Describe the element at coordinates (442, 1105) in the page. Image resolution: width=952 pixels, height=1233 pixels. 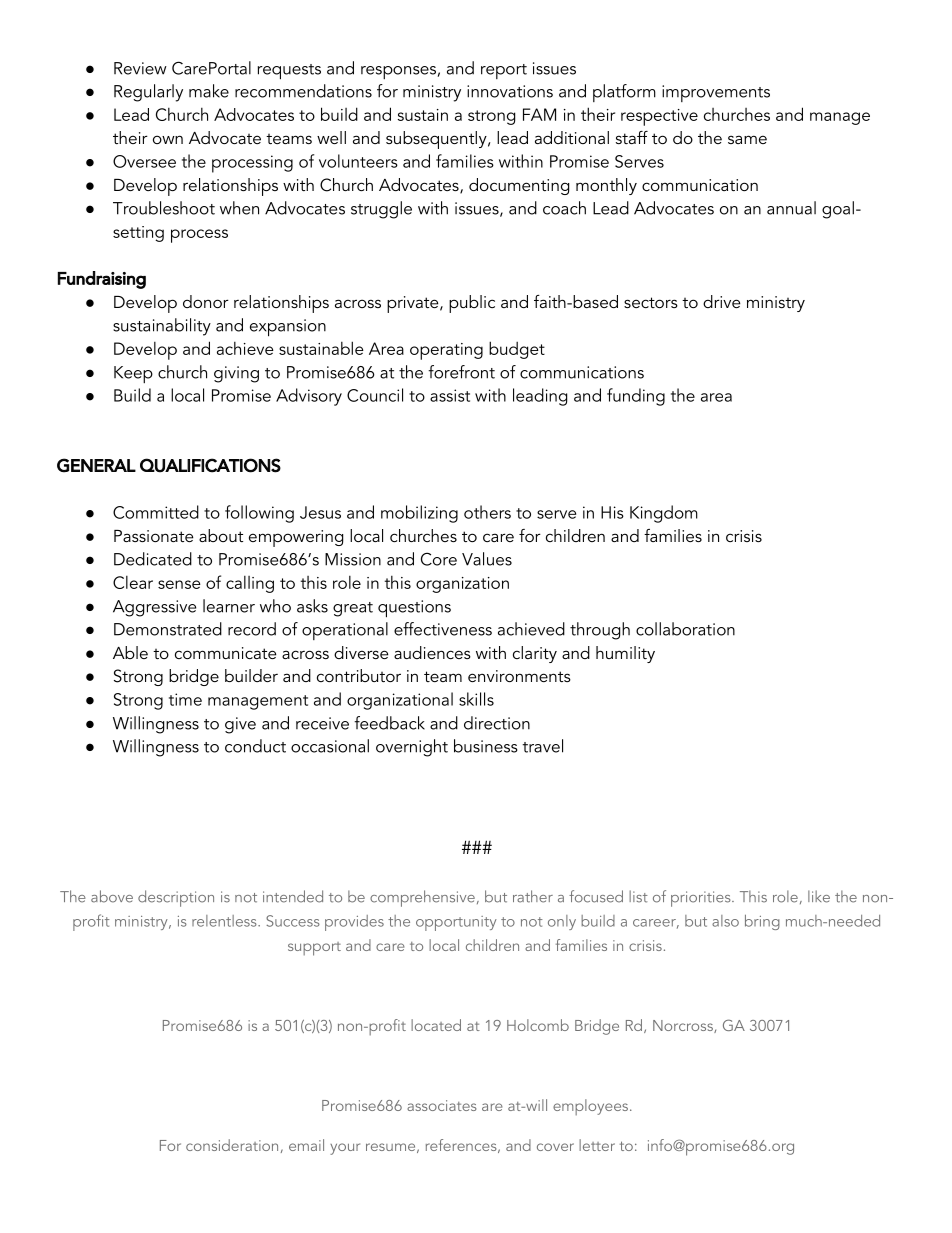
I see `associates` at that location.
